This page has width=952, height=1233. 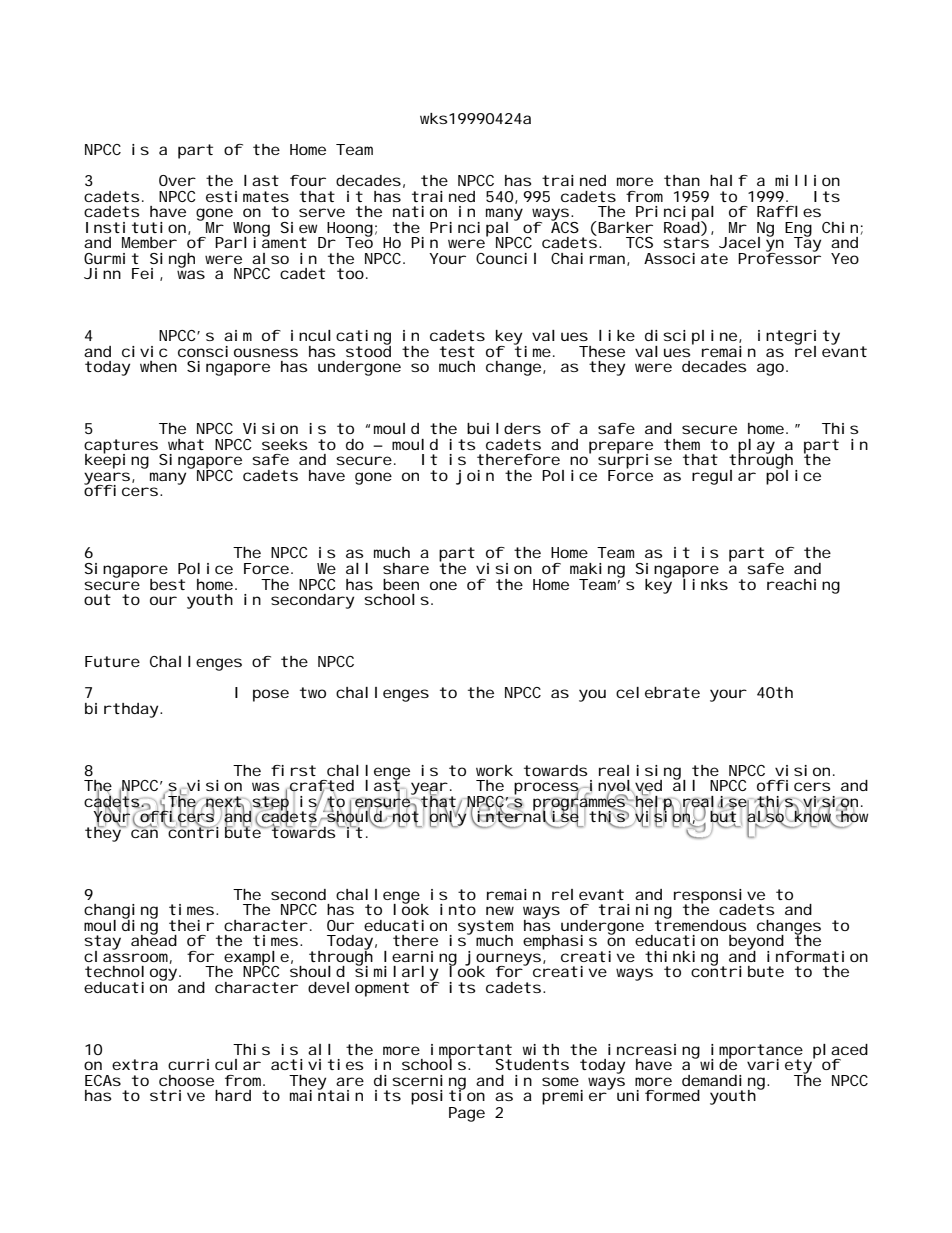 I want to click on position, so click(x=448, y=1096).
